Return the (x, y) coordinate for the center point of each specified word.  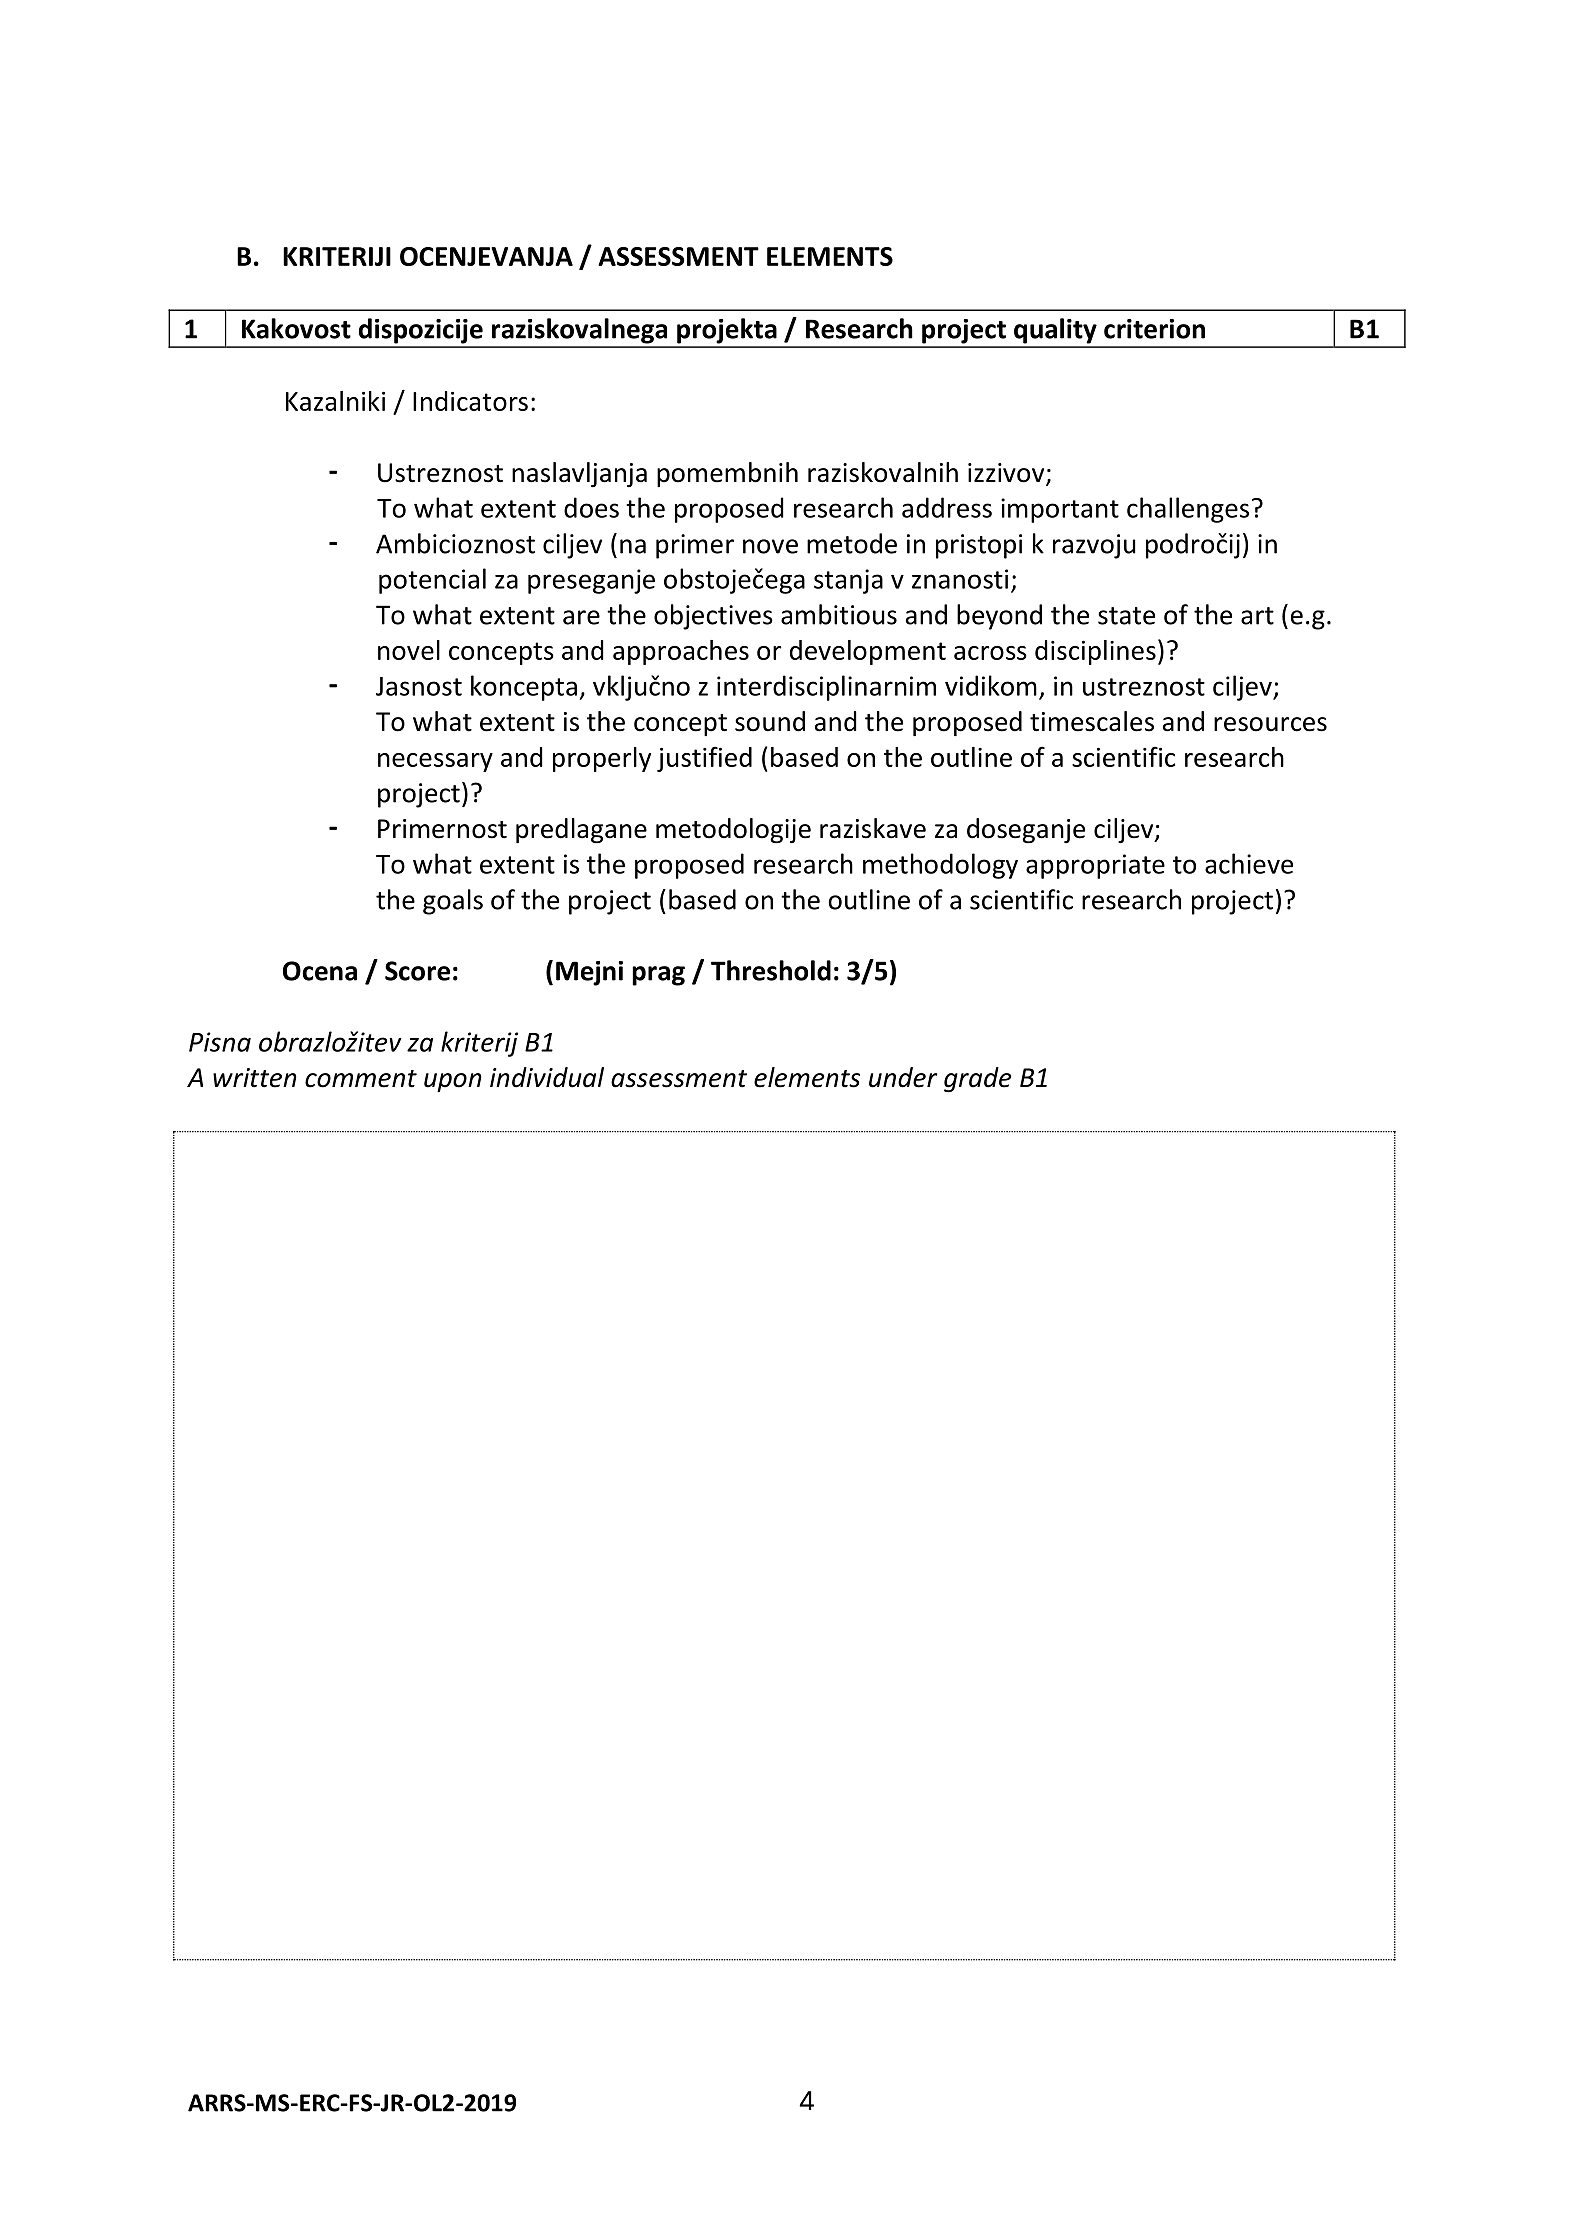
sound (770, 721)
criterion (1154, 329)
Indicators (470, 401)
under (903, 1077)
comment (361, 1079)
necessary (435, 762)
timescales (1092, 721)
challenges (1188, 510)
